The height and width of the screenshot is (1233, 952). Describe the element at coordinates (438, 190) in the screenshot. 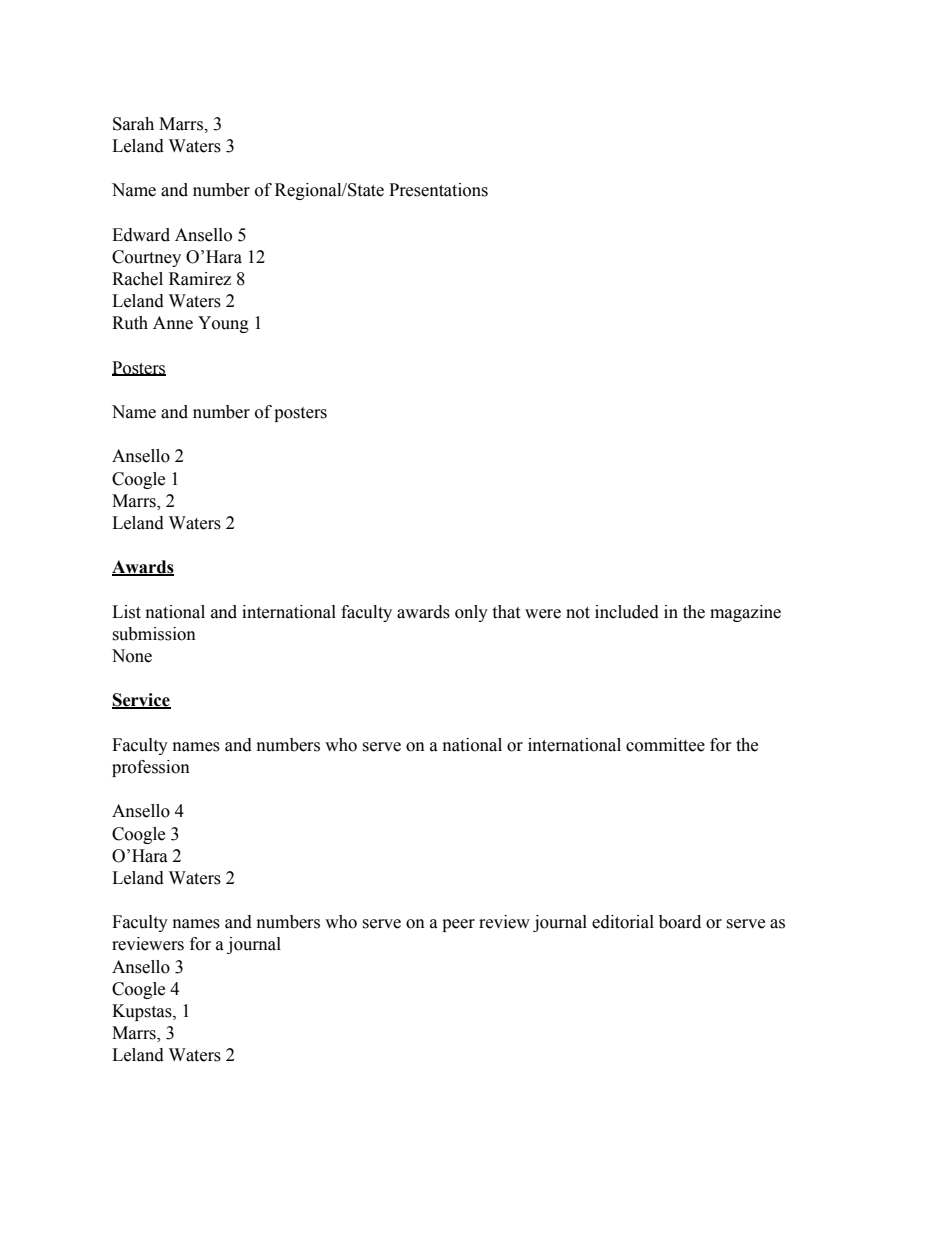

I see `Presentations` at that location.
